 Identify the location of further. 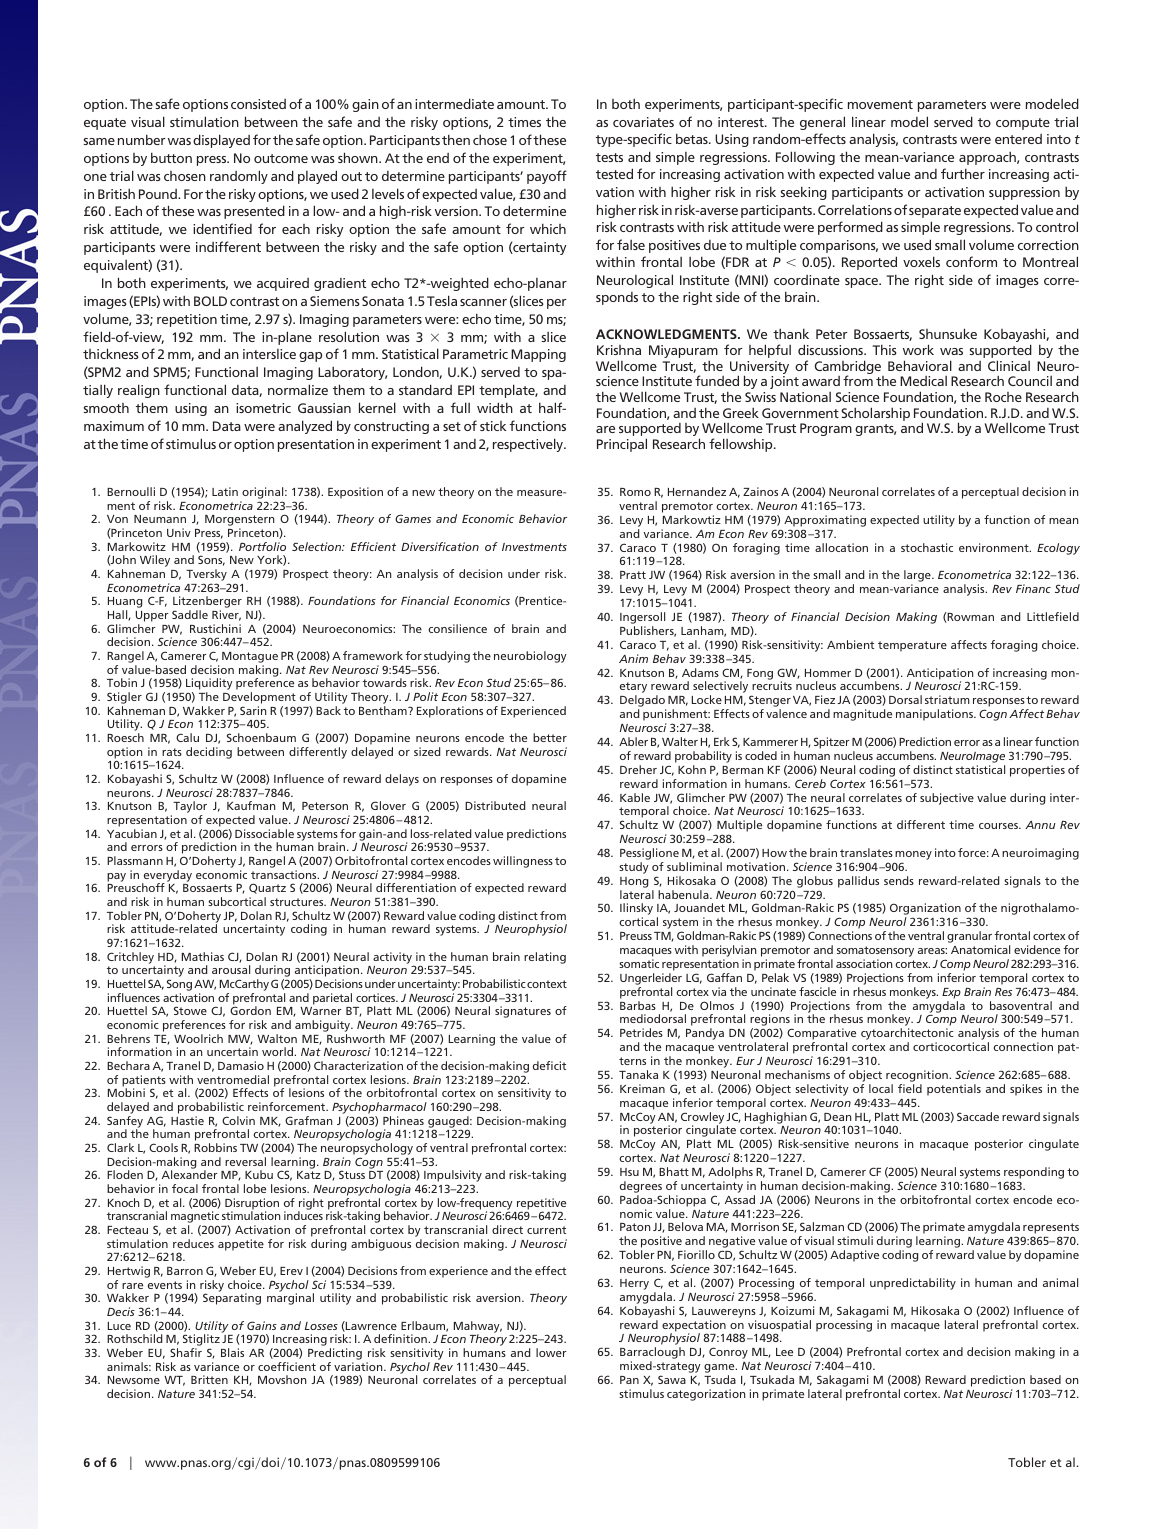
(963, 173).
